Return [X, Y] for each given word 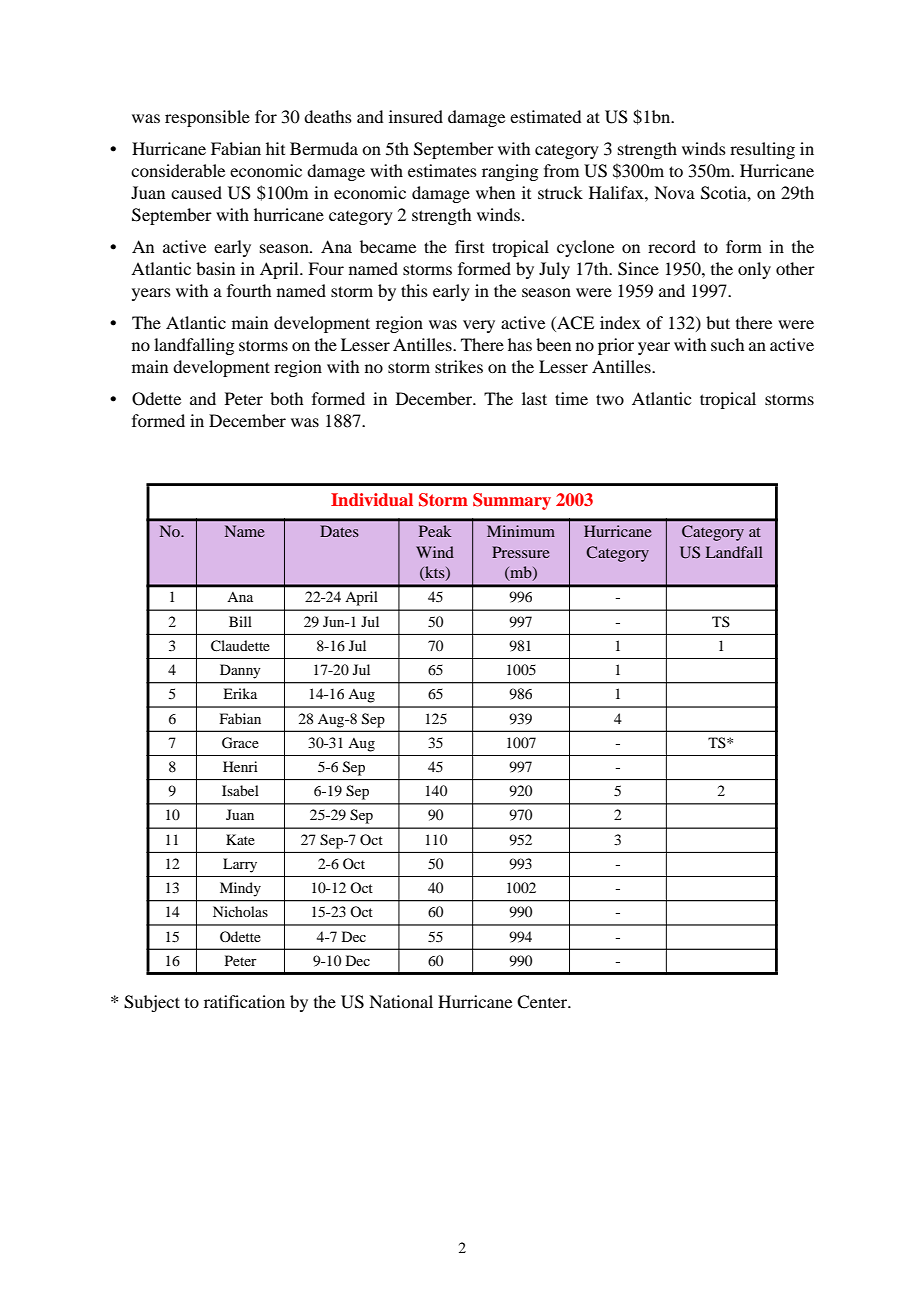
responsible [207, 118]
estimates [442, 170]
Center [543, 1002]
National [401, 1001]
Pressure [521, 552]
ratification [244, 1001]
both [286, 398]
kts [435, 573]
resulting [762, 150]
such [727, 344]
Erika [240, 693]
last [534, 398]
